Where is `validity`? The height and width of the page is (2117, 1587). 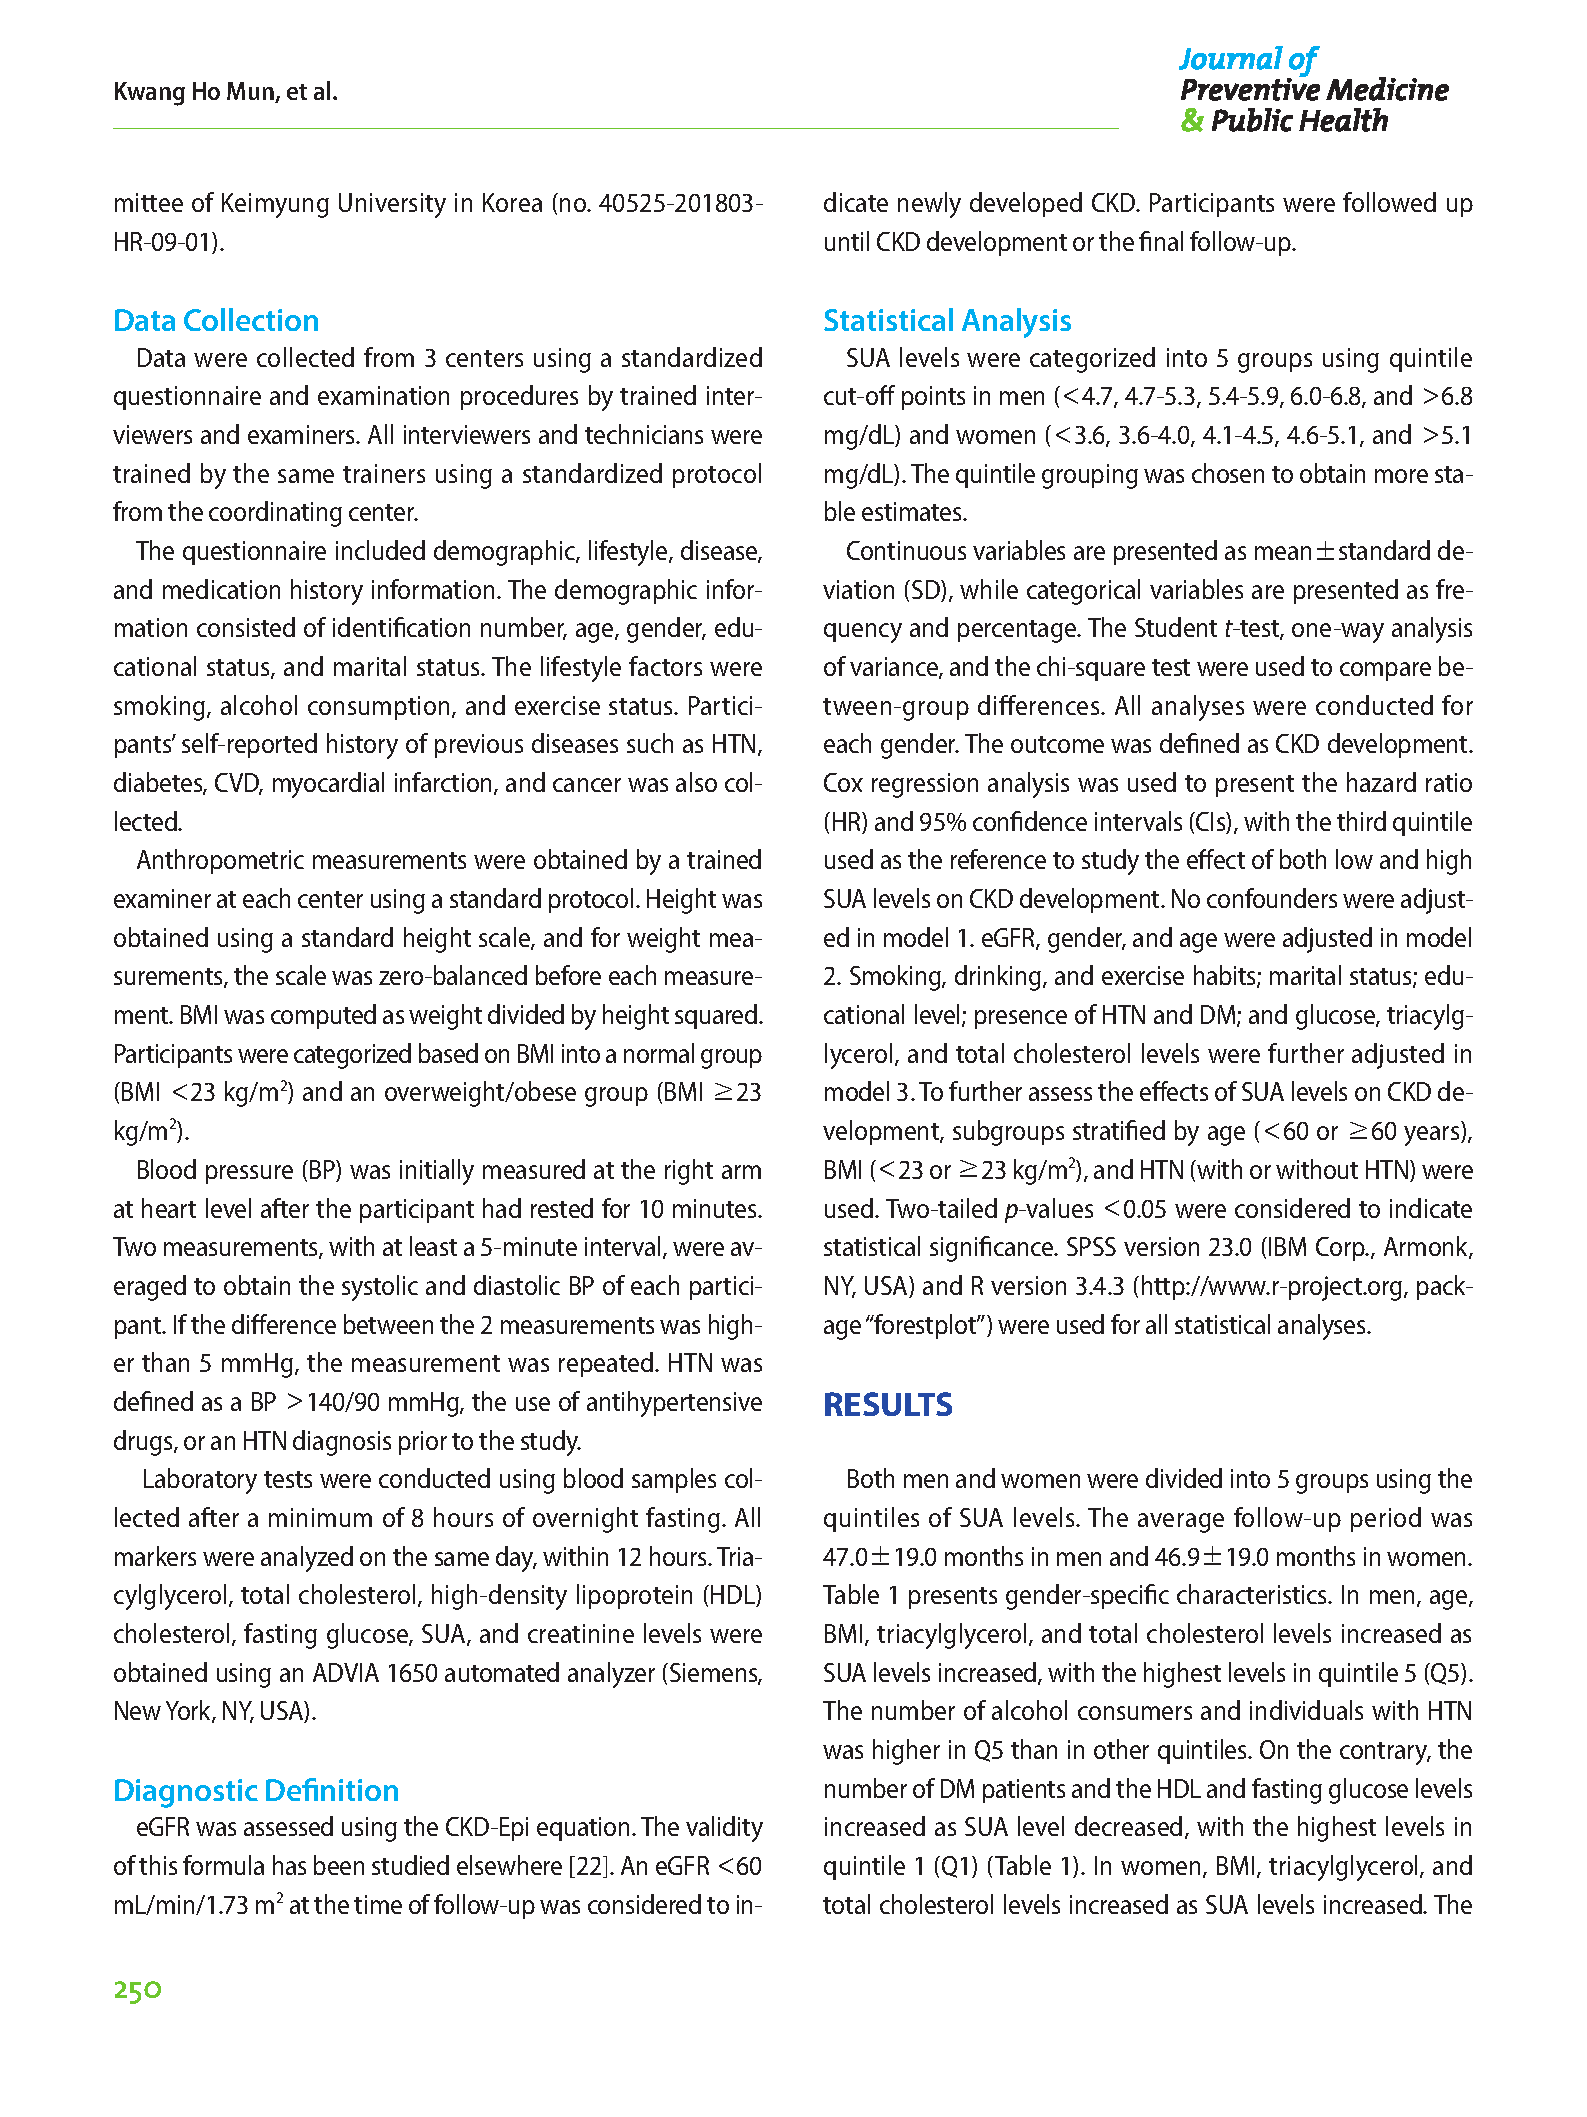
validity is located at coordinates (724, 1829).
